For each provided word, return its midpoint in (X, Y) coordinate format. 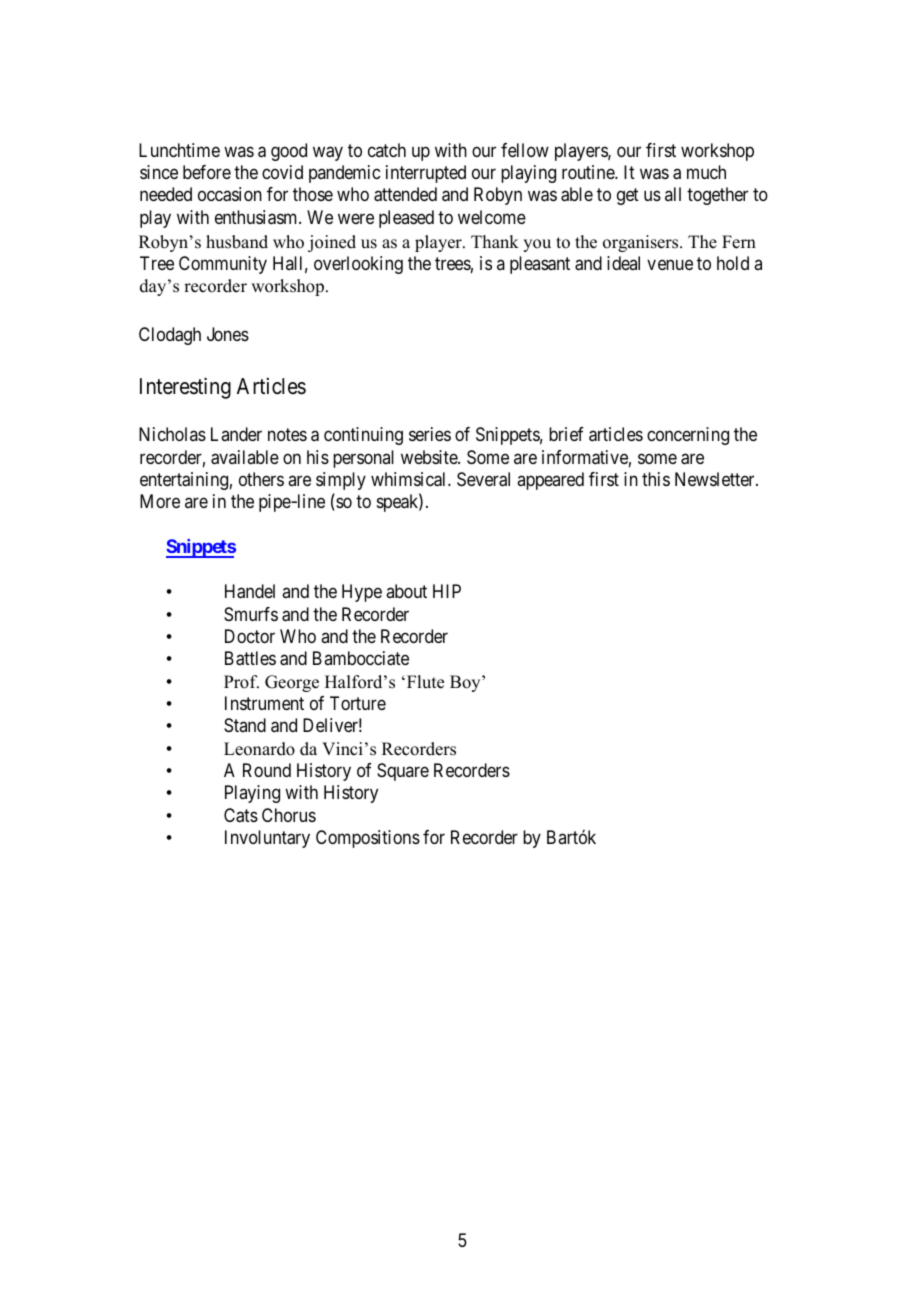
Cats (241, 815)
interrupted (426, 174)
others (261, 479)
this (656, 479)
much (706, 172)
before (207, 172)
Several (483, 479)
